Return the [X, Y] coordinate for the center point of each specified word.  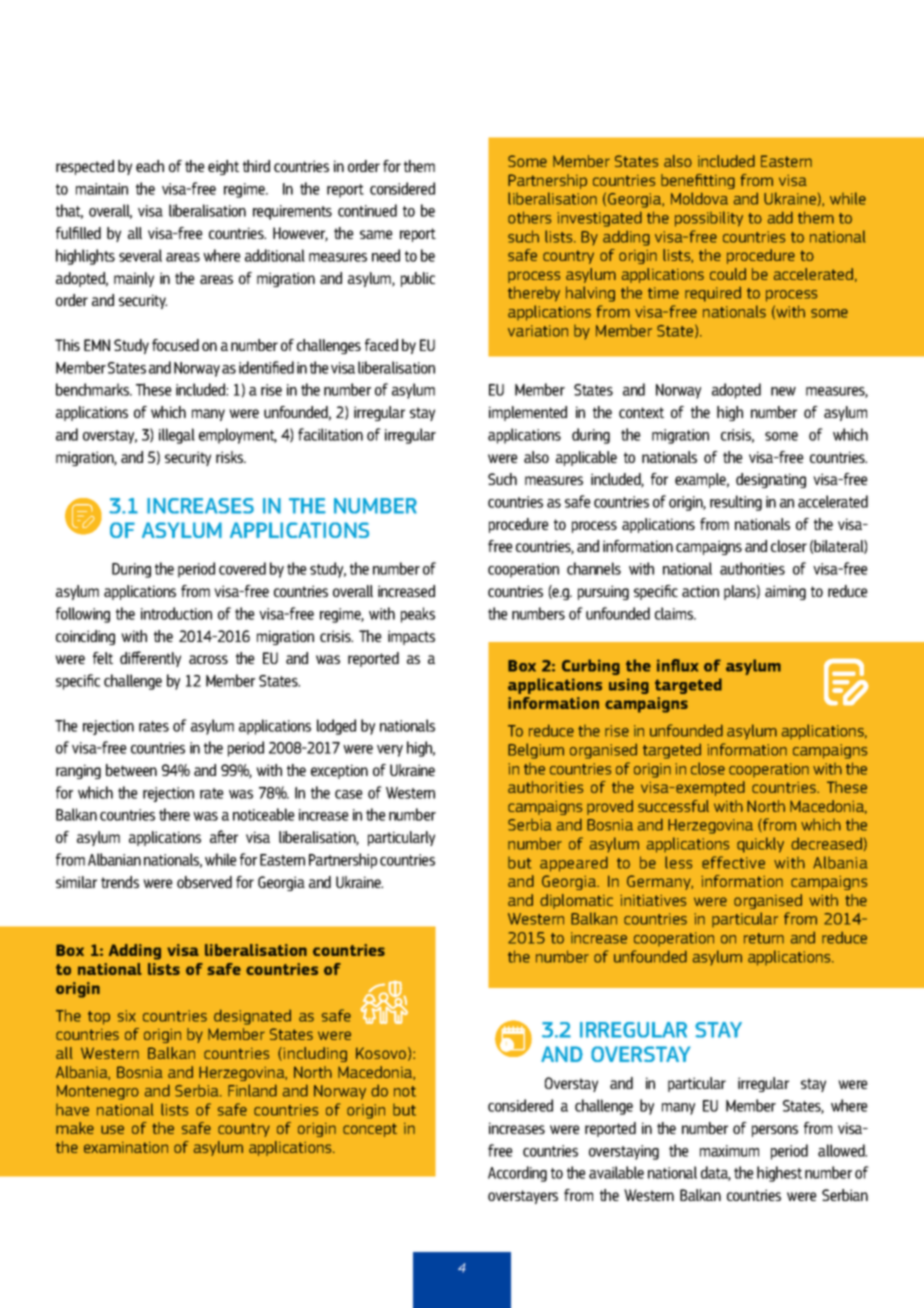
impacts [411, 637]
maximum [729, 1151]
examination [126, 1147]
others [529, 217]
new [783, 391]
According [517, 1174]
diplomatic [576, 901]
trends [120, 882]
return [764, 938]
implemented [528, 413]
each [150, 166]
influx [678, 665]
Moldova [699, 198]
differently [150, 659]
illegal [177, 436]
